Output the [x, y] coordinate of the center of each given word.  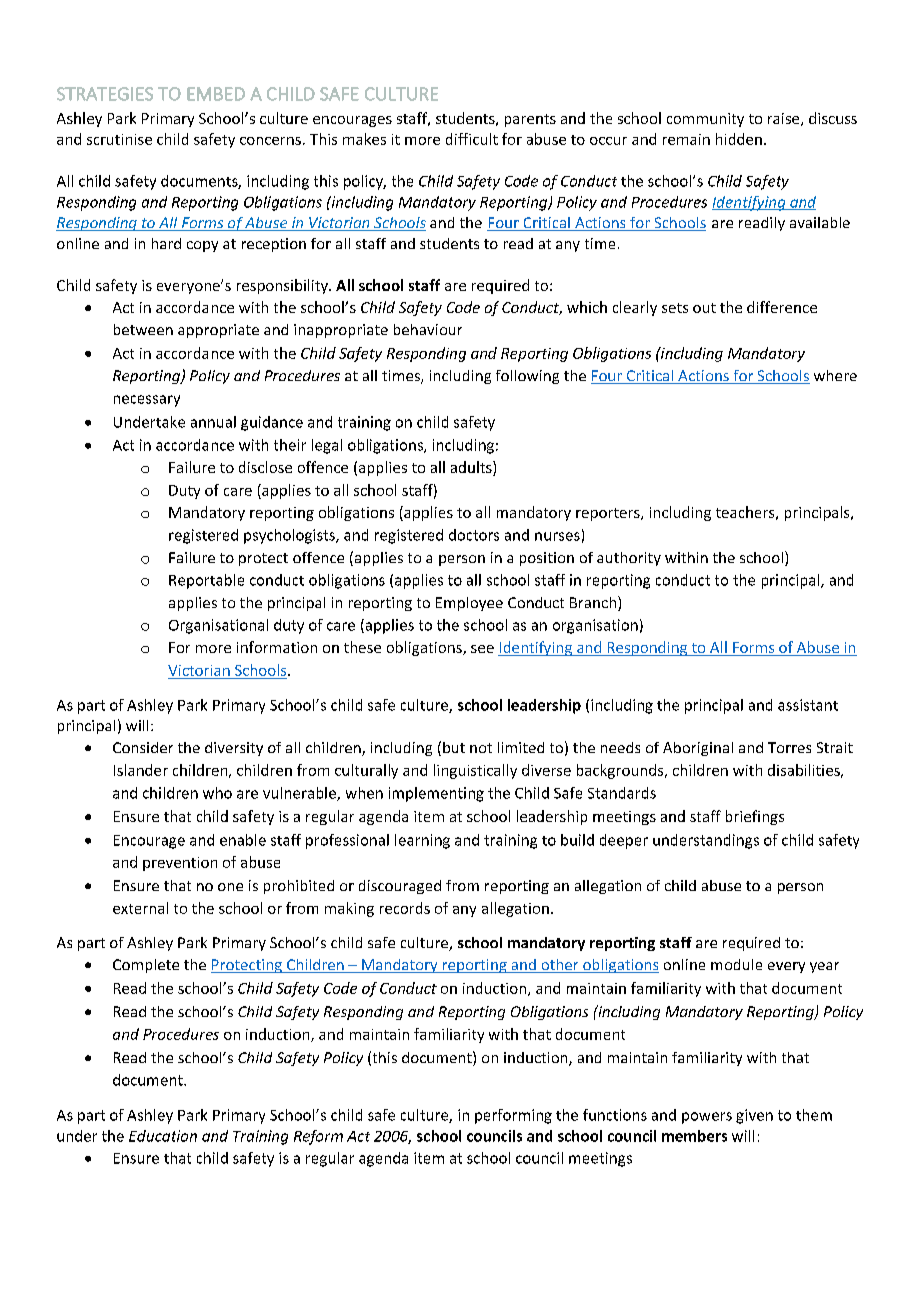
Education [163, 1136]
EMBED [216, 94]
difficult [472, 139]
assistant [808, 705]
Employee [469, 604]
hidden [739, 139]
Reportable [206, 581]
